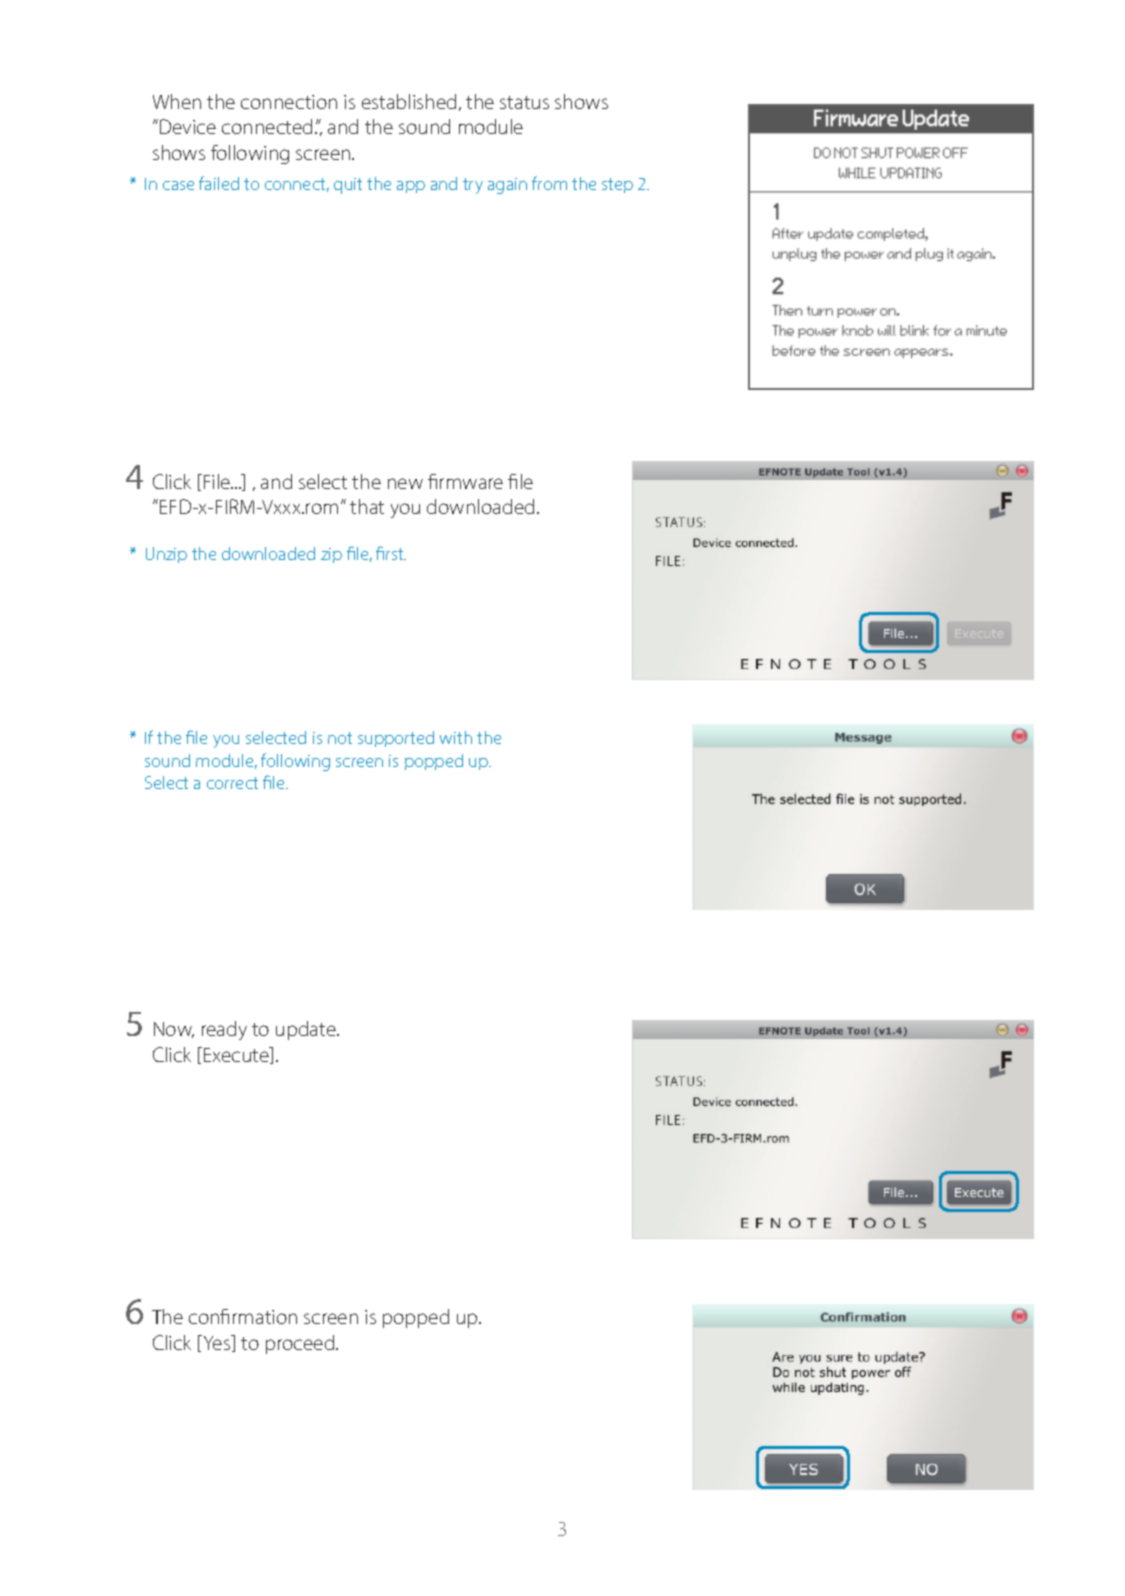  What do you see at coordinates (219, 183) in the screenshot?
I see `failed` at bounding box center [219, 183].
